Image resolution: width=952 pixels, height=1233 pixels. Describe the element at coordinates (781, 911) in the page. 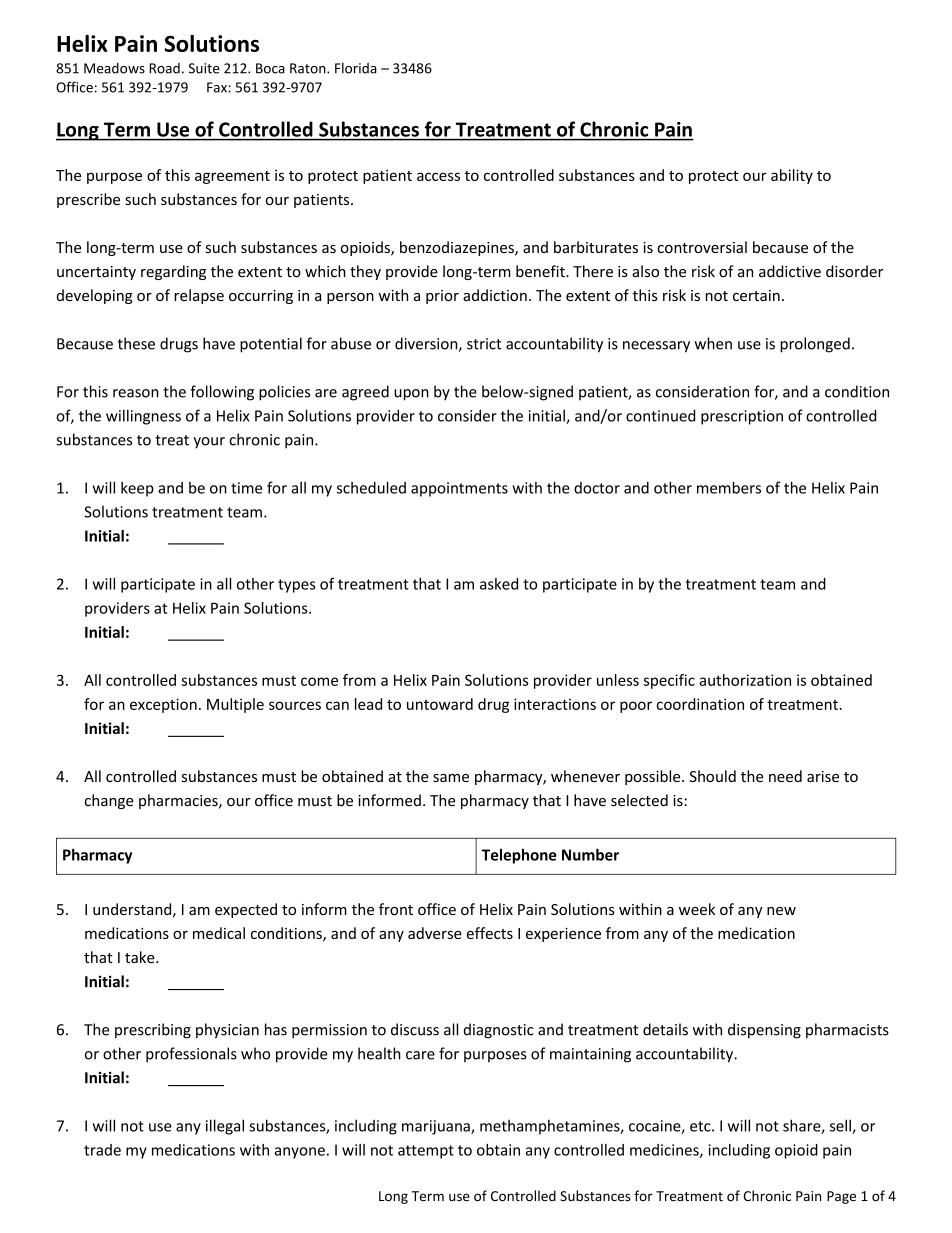

I see `new` at that location.
